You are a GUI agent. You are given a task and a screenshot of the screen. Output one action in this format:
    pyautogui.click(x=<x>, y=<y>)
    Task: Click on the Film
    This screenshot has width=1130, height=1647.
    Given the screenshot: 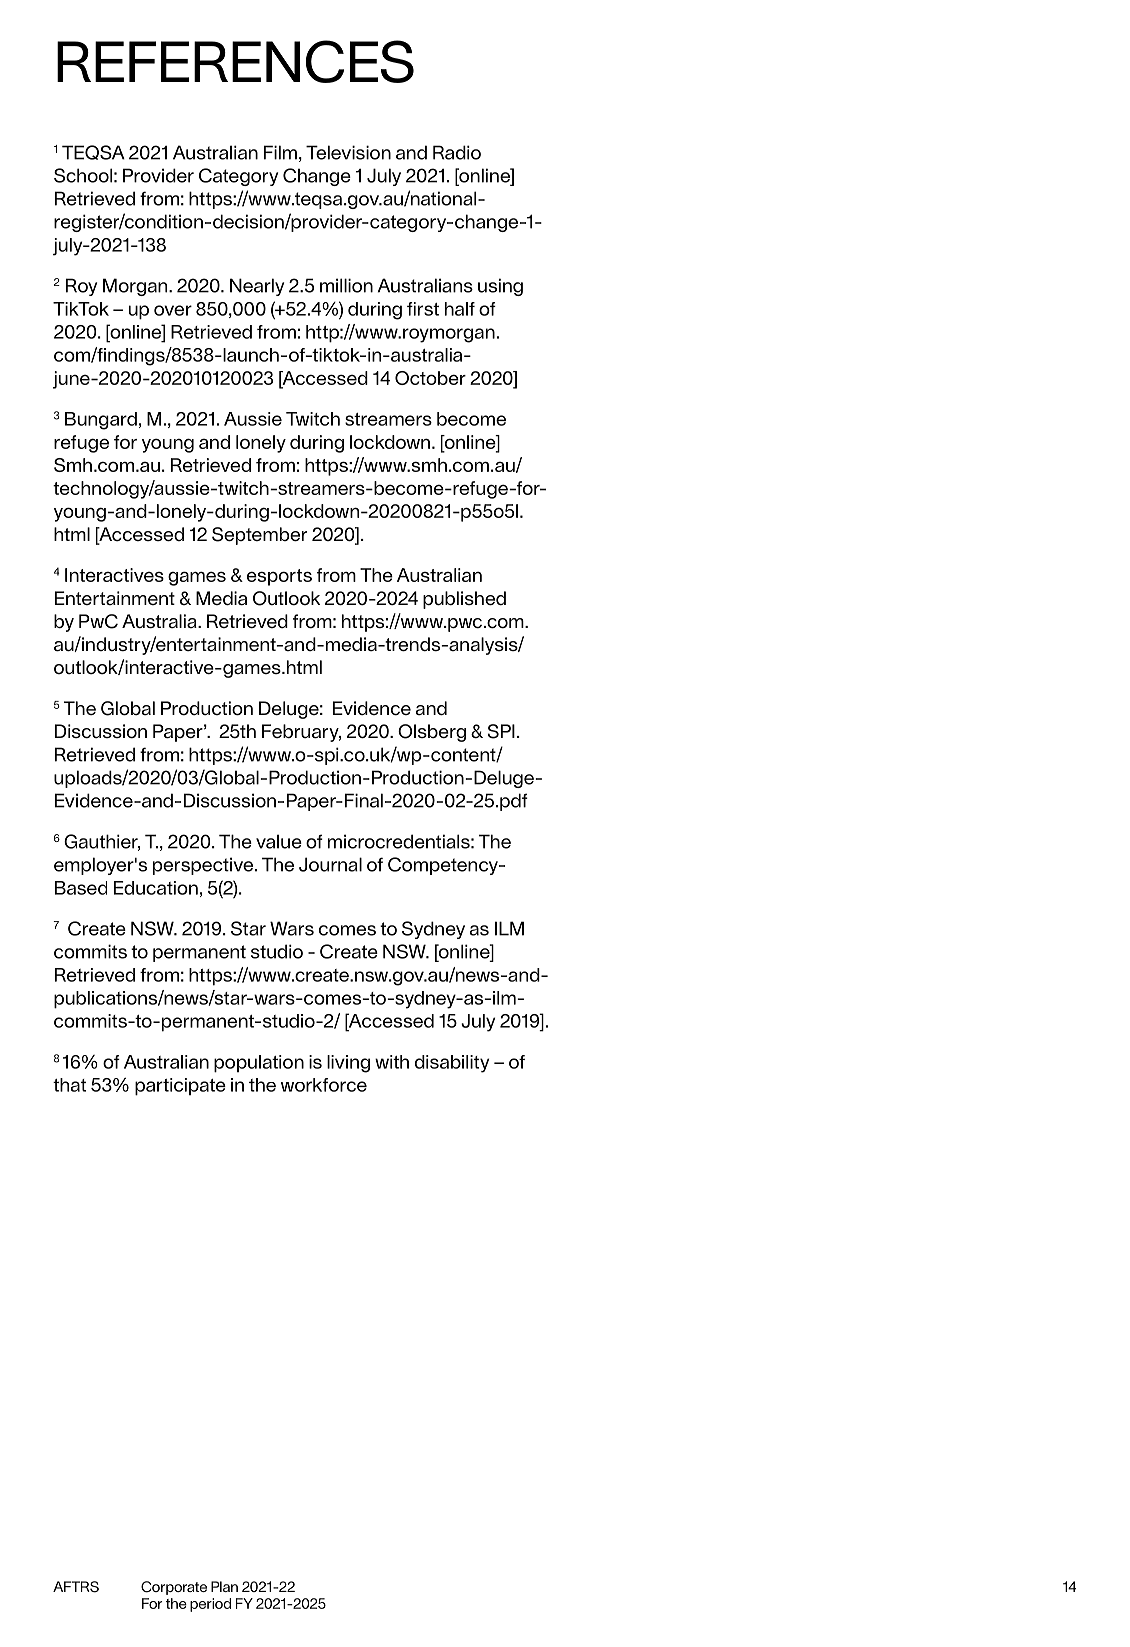 What is the action you would take?
    pyautogui.click(x=280, y=152)
